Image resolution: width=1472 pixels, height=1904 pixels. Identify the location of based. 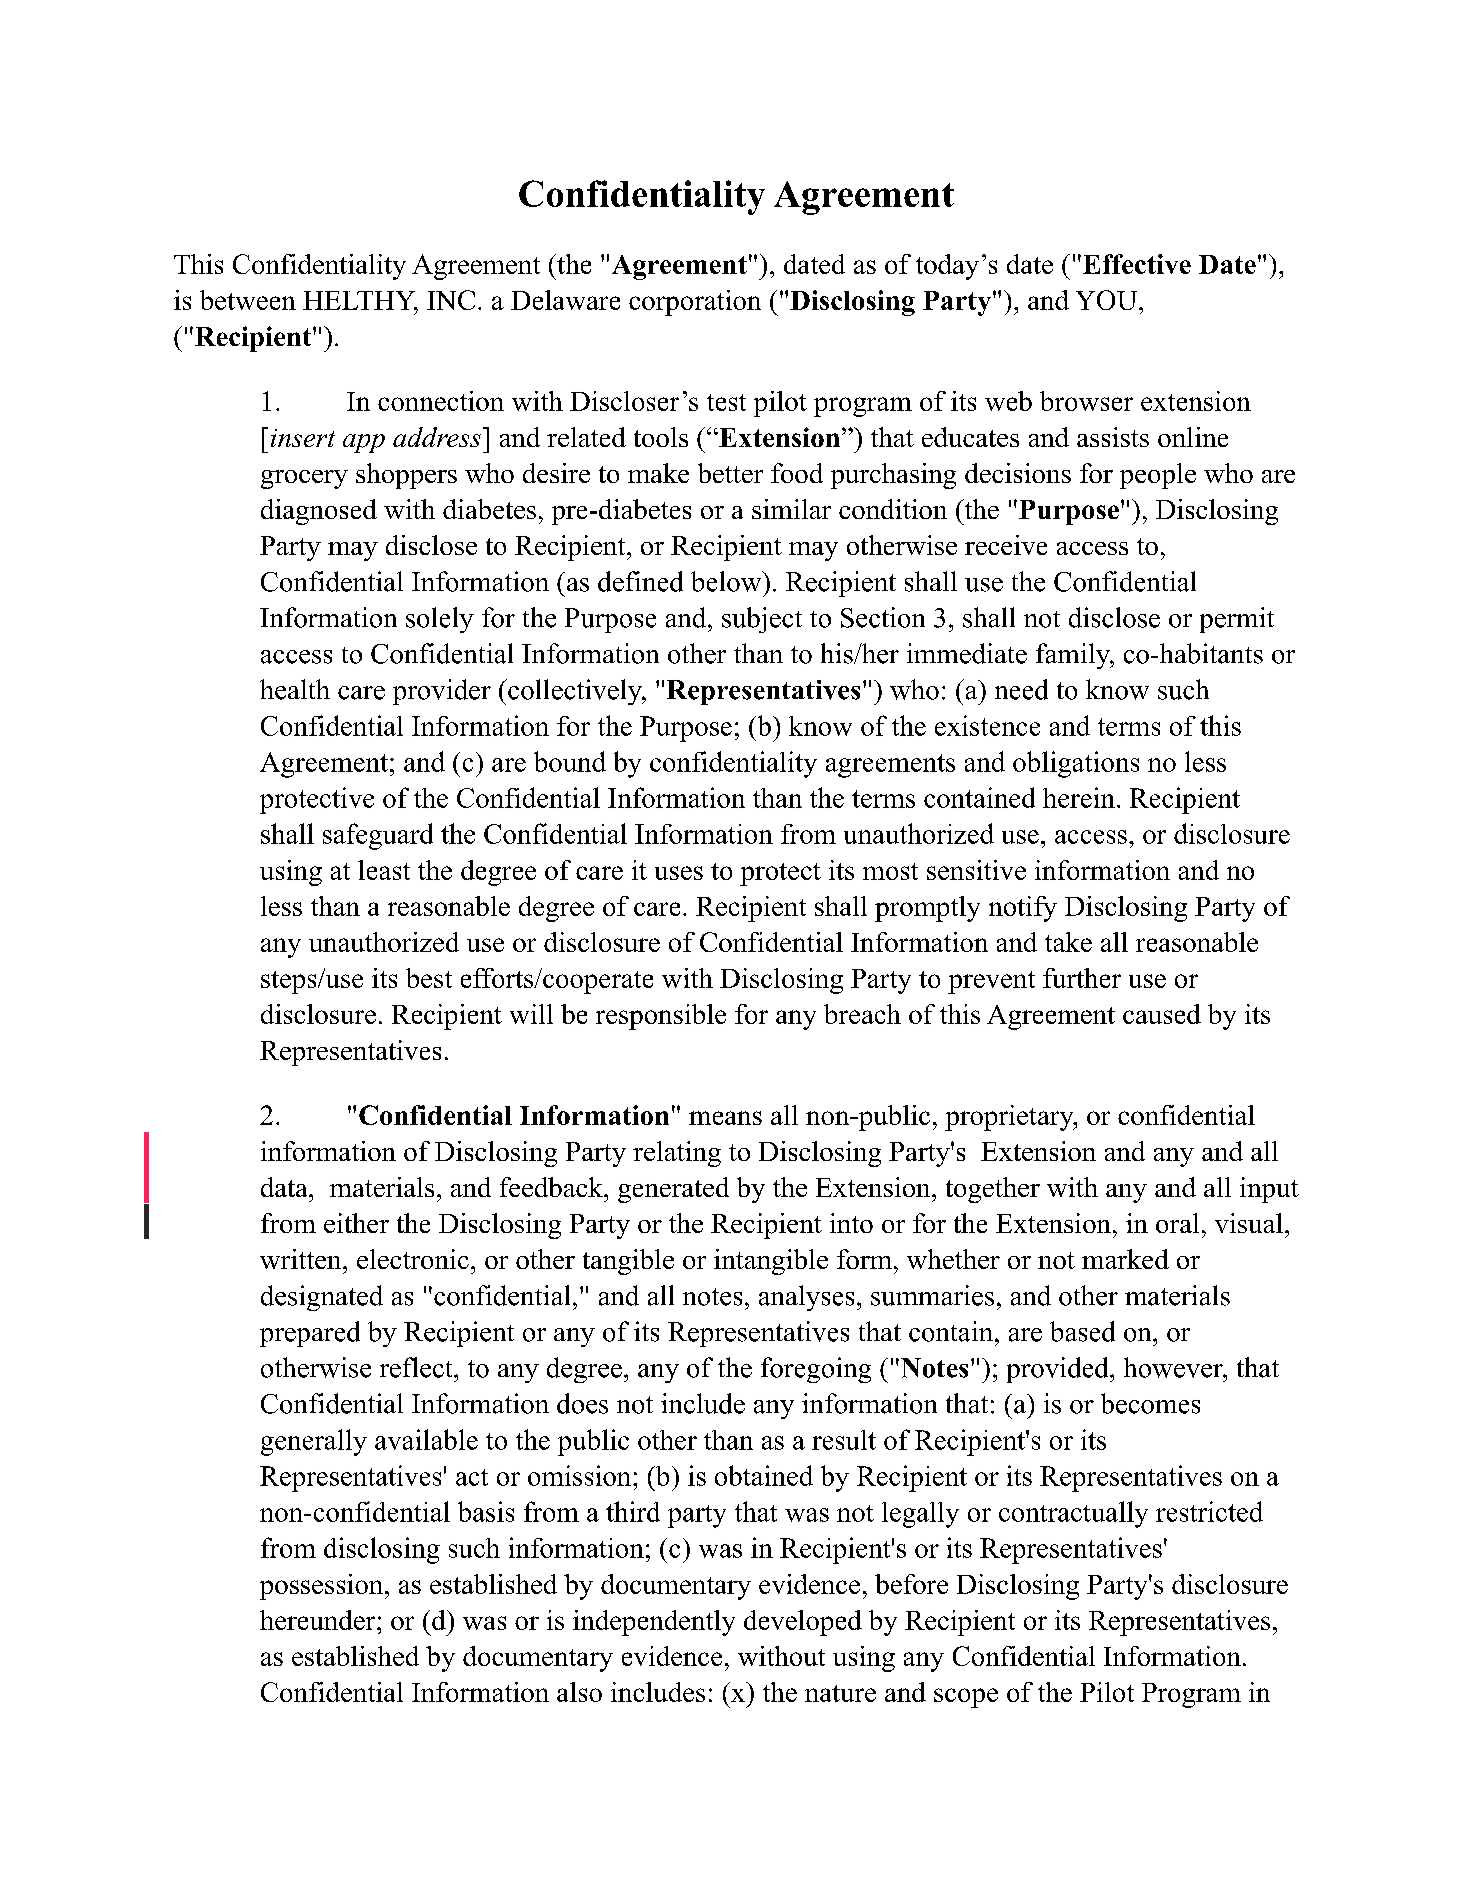
(1082, 1331).
